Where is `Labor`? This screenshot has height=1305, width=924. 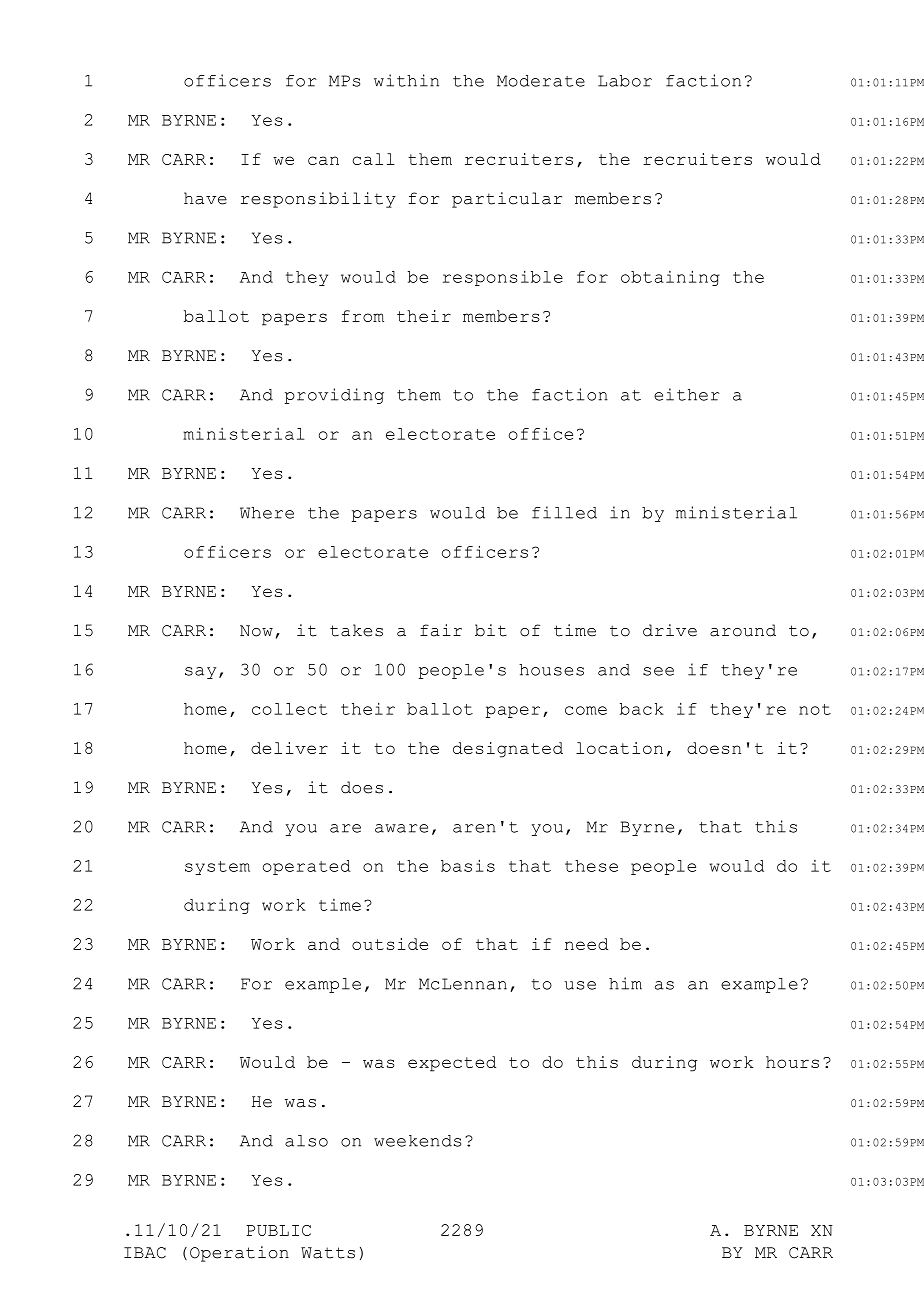
Labor is located at coordinates (625, 81).
